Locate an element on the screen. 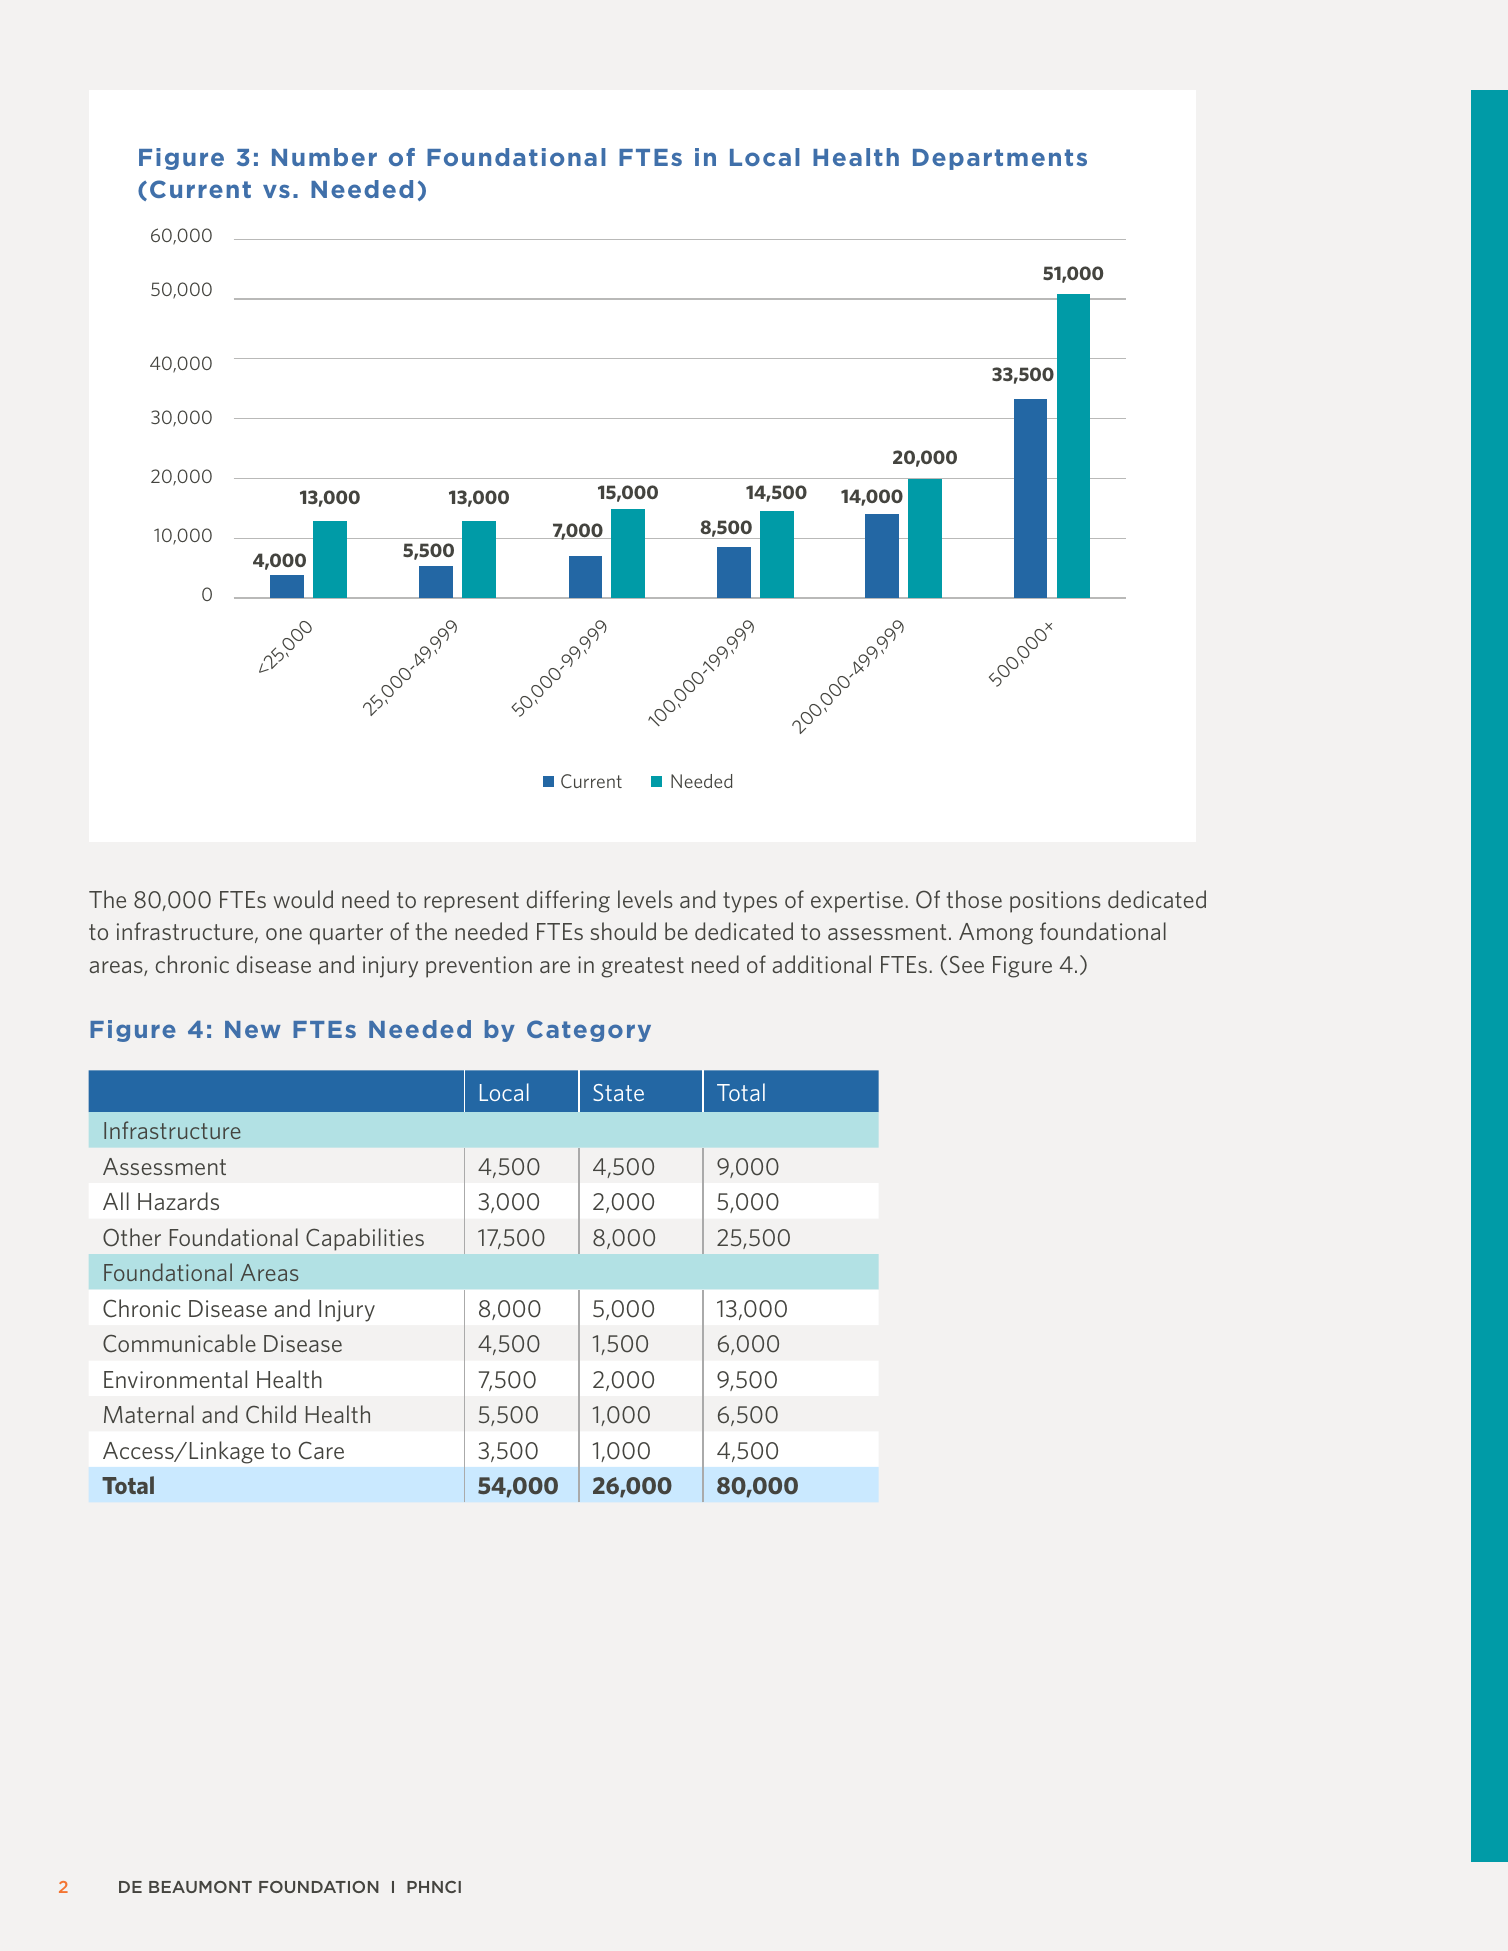 The image size is (1508, 1951). Child is located at coordinates (271, 1414).
